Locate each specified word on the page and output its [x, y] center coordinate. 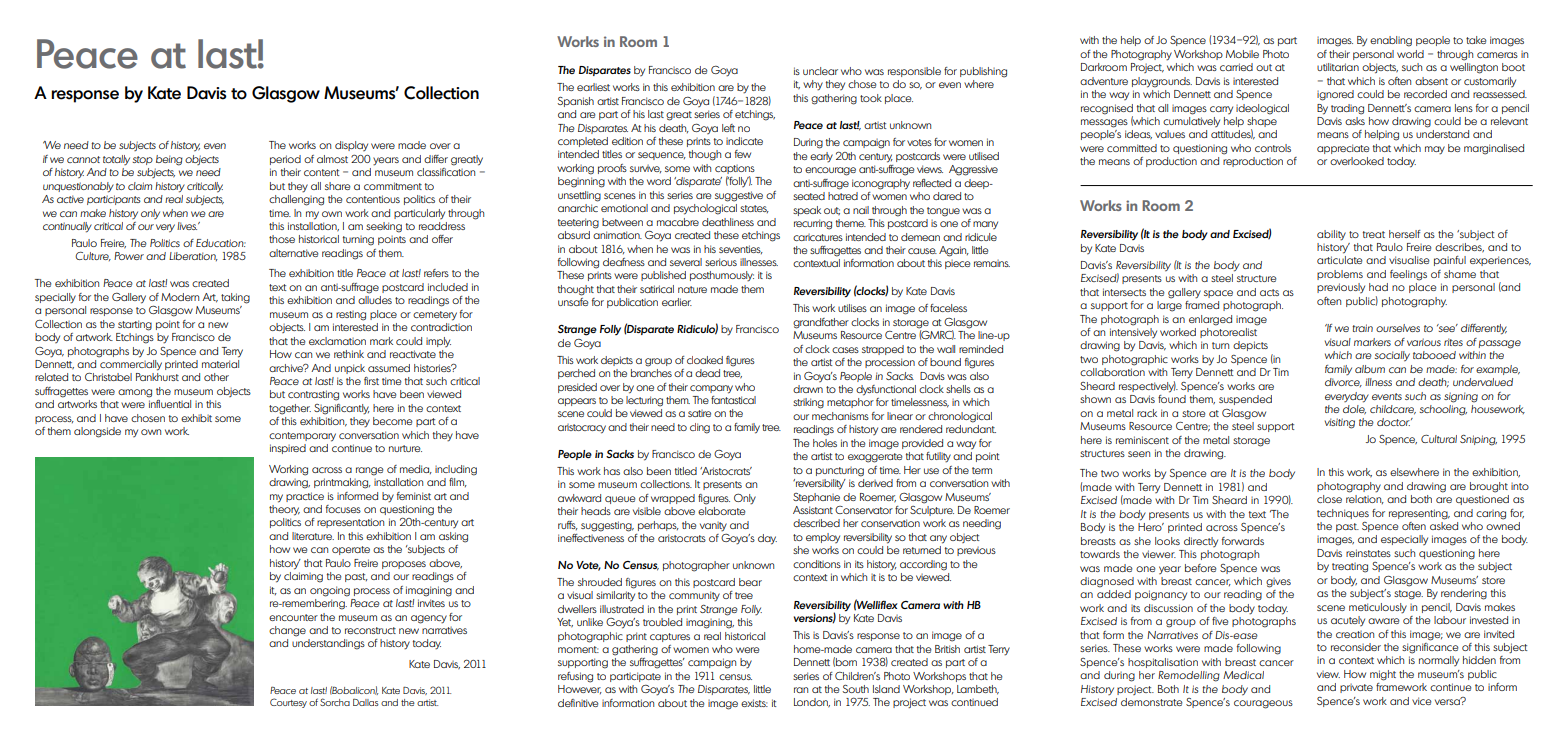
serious [721, 262]
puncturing [840, 472]
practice [305, 497]
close [1329, 499]
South [856, 689]
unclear [820, 71]
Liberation [193, 256]
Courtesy [288, 703]
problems [1340, 275]
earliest [593, 87]
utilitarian [1338, 67]
